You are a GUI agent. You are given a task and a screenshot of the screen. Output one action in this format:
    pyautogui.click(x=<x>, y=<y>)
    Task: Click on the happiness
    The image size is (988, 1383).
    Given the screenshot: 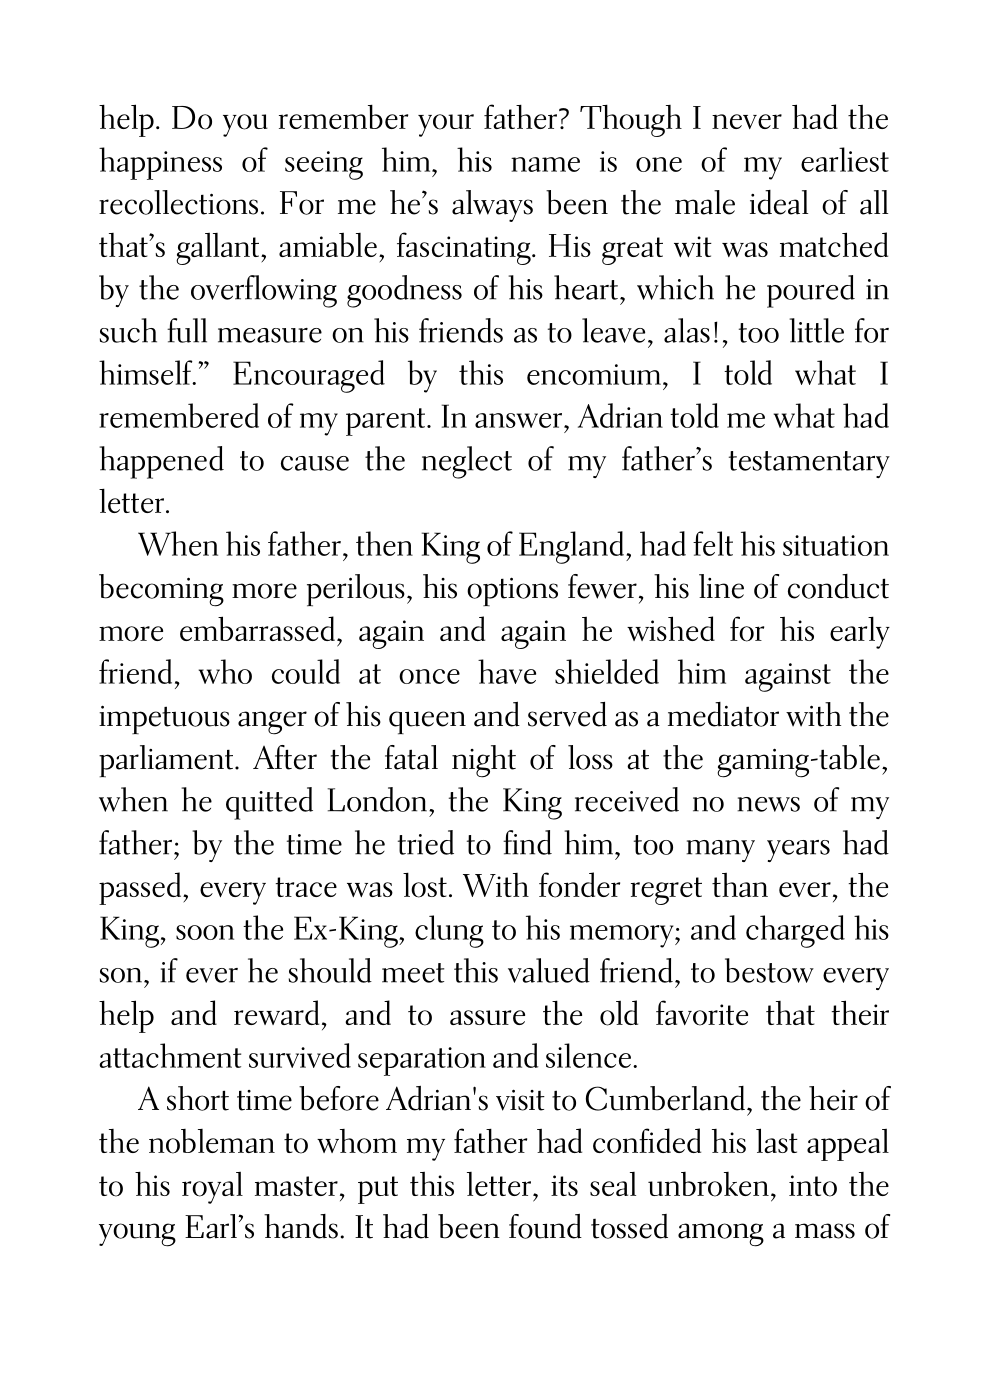 What is the action you would take?
    pyautogui.click(x=160, y=163)
